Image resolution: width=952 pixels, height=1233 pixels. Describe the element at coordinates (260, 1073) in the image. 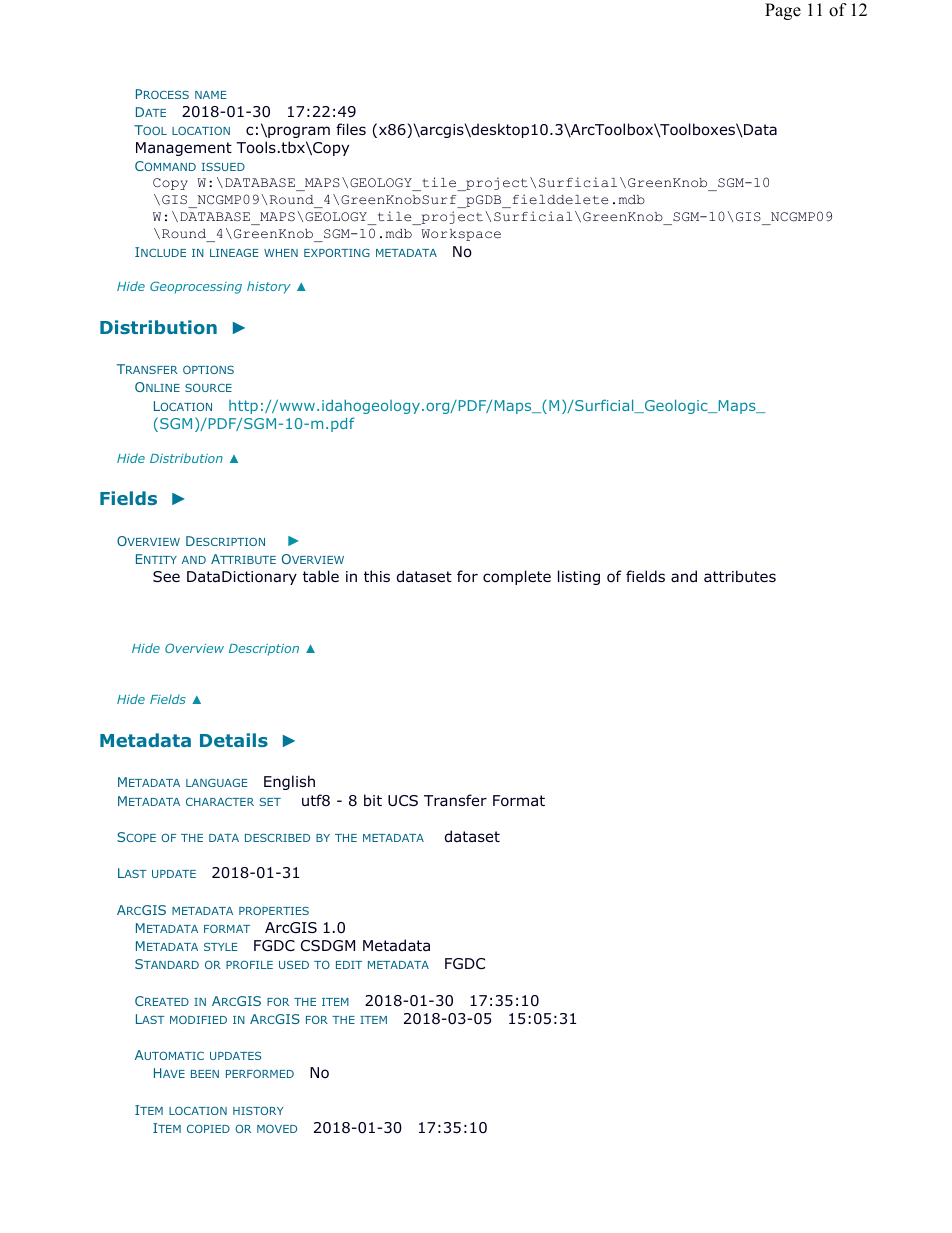

I see `PERFORMED` at that location.
